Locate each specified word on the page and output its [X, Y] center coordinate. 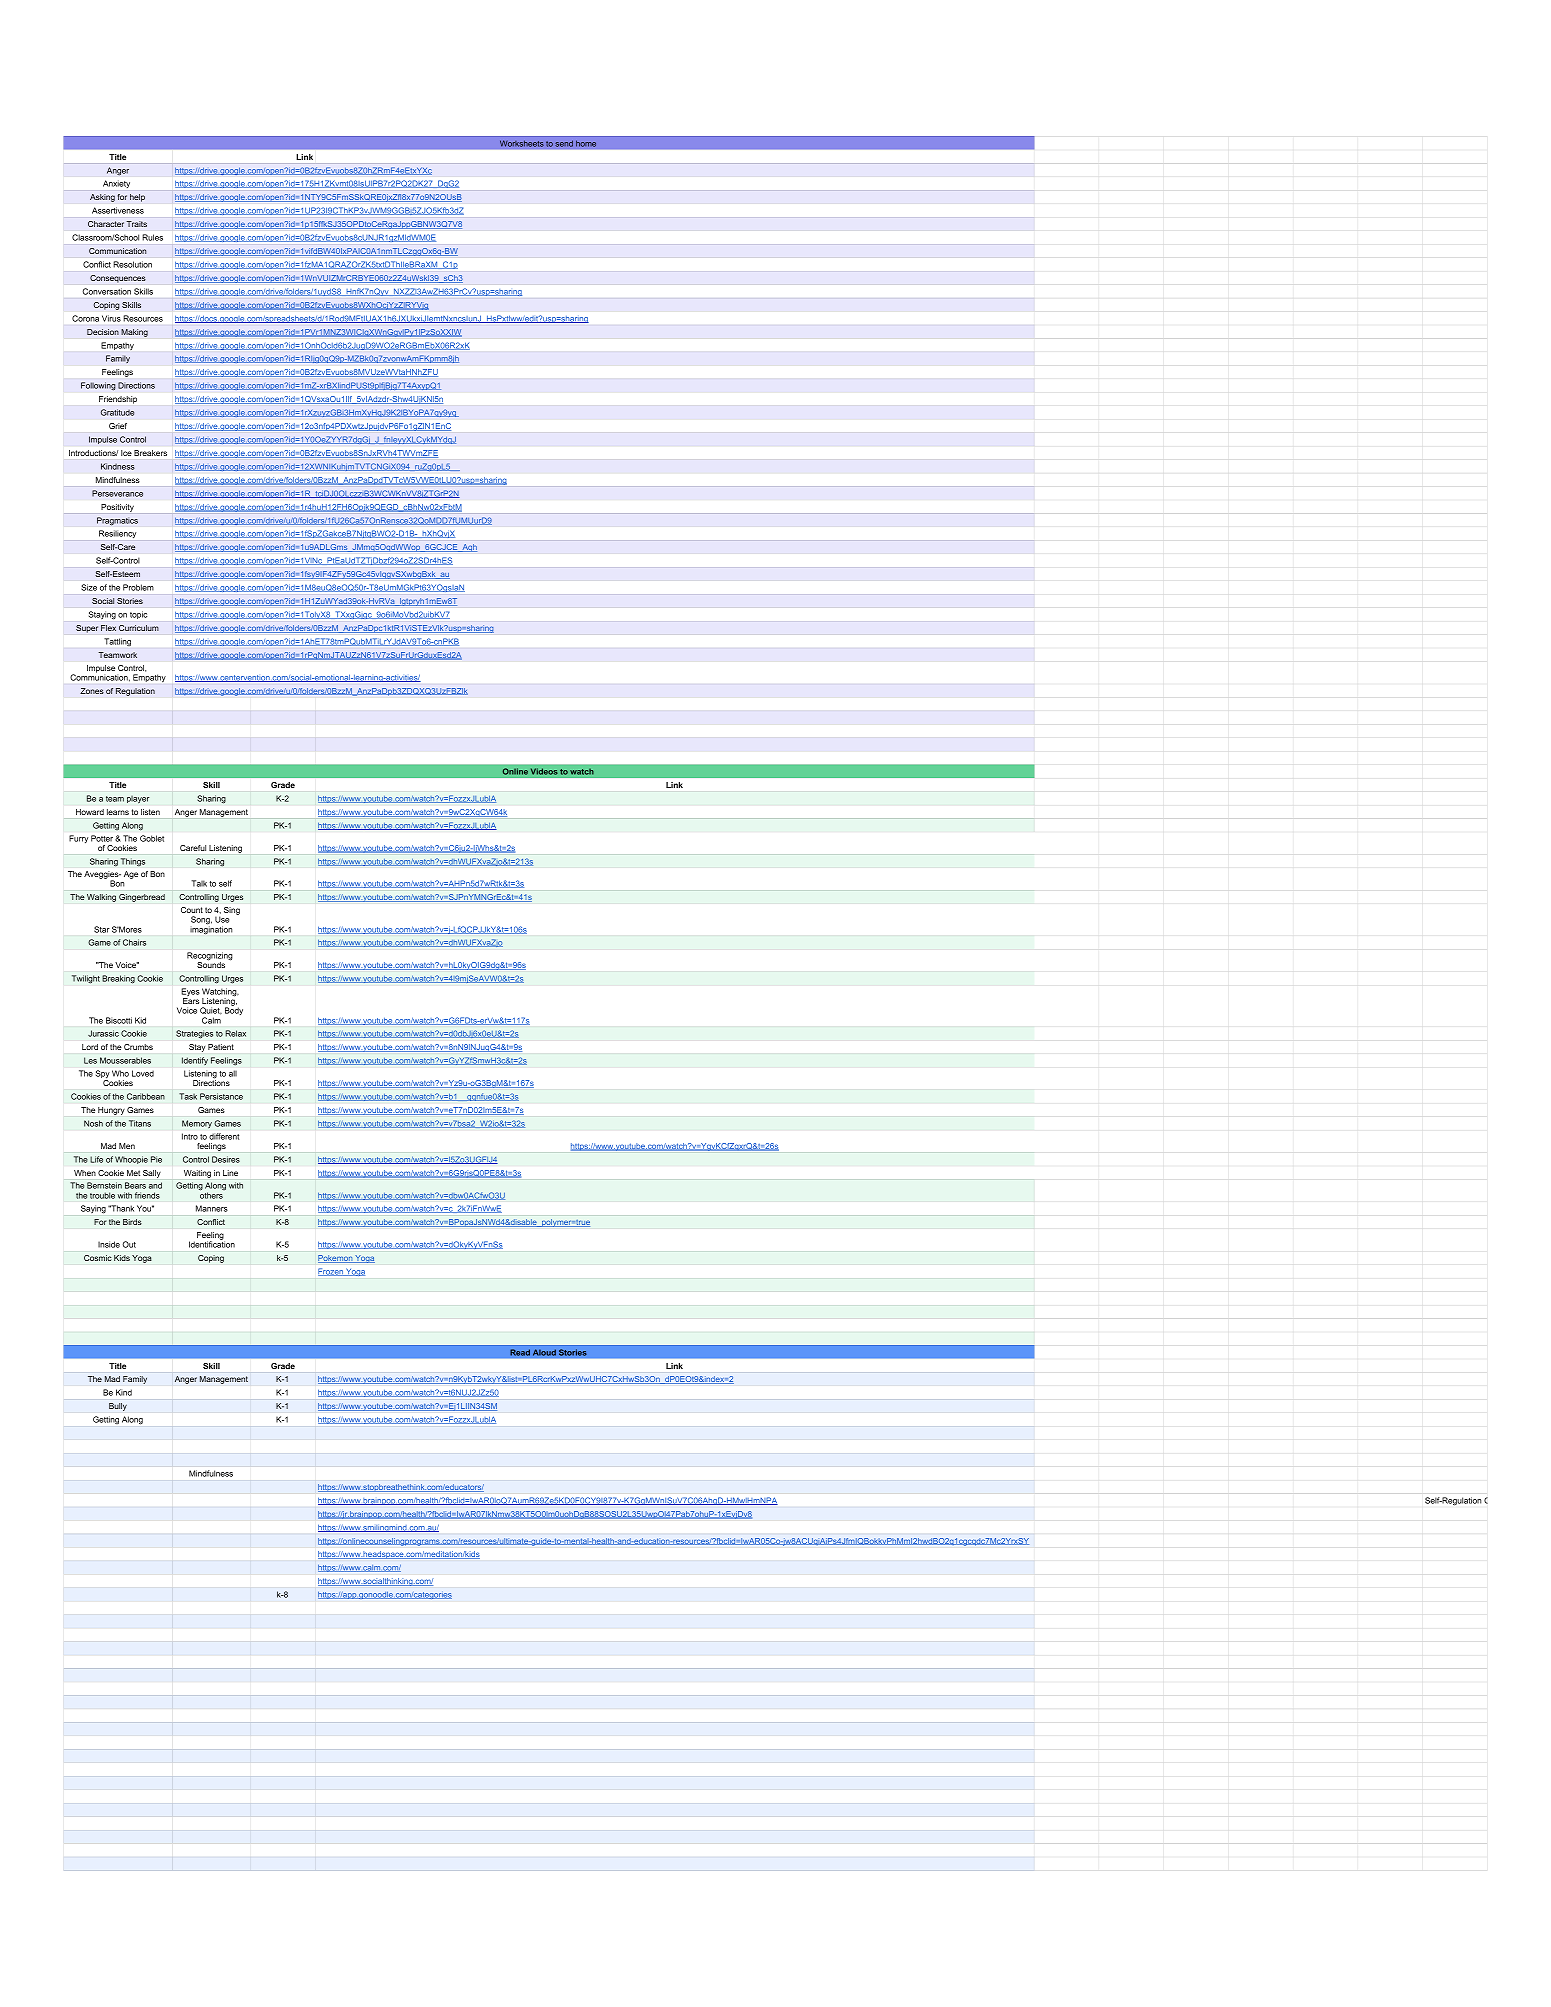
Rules [153, 237]
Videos [544, 771]
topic [138, 615]
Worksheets [522, 143]
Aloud [544, 1352]
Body [234, 1010]
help [137, 198]
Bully [118, 1407]
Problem [138, 587]
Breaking [118, 979]
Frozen [331, 1272]
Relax [236, 1033]
